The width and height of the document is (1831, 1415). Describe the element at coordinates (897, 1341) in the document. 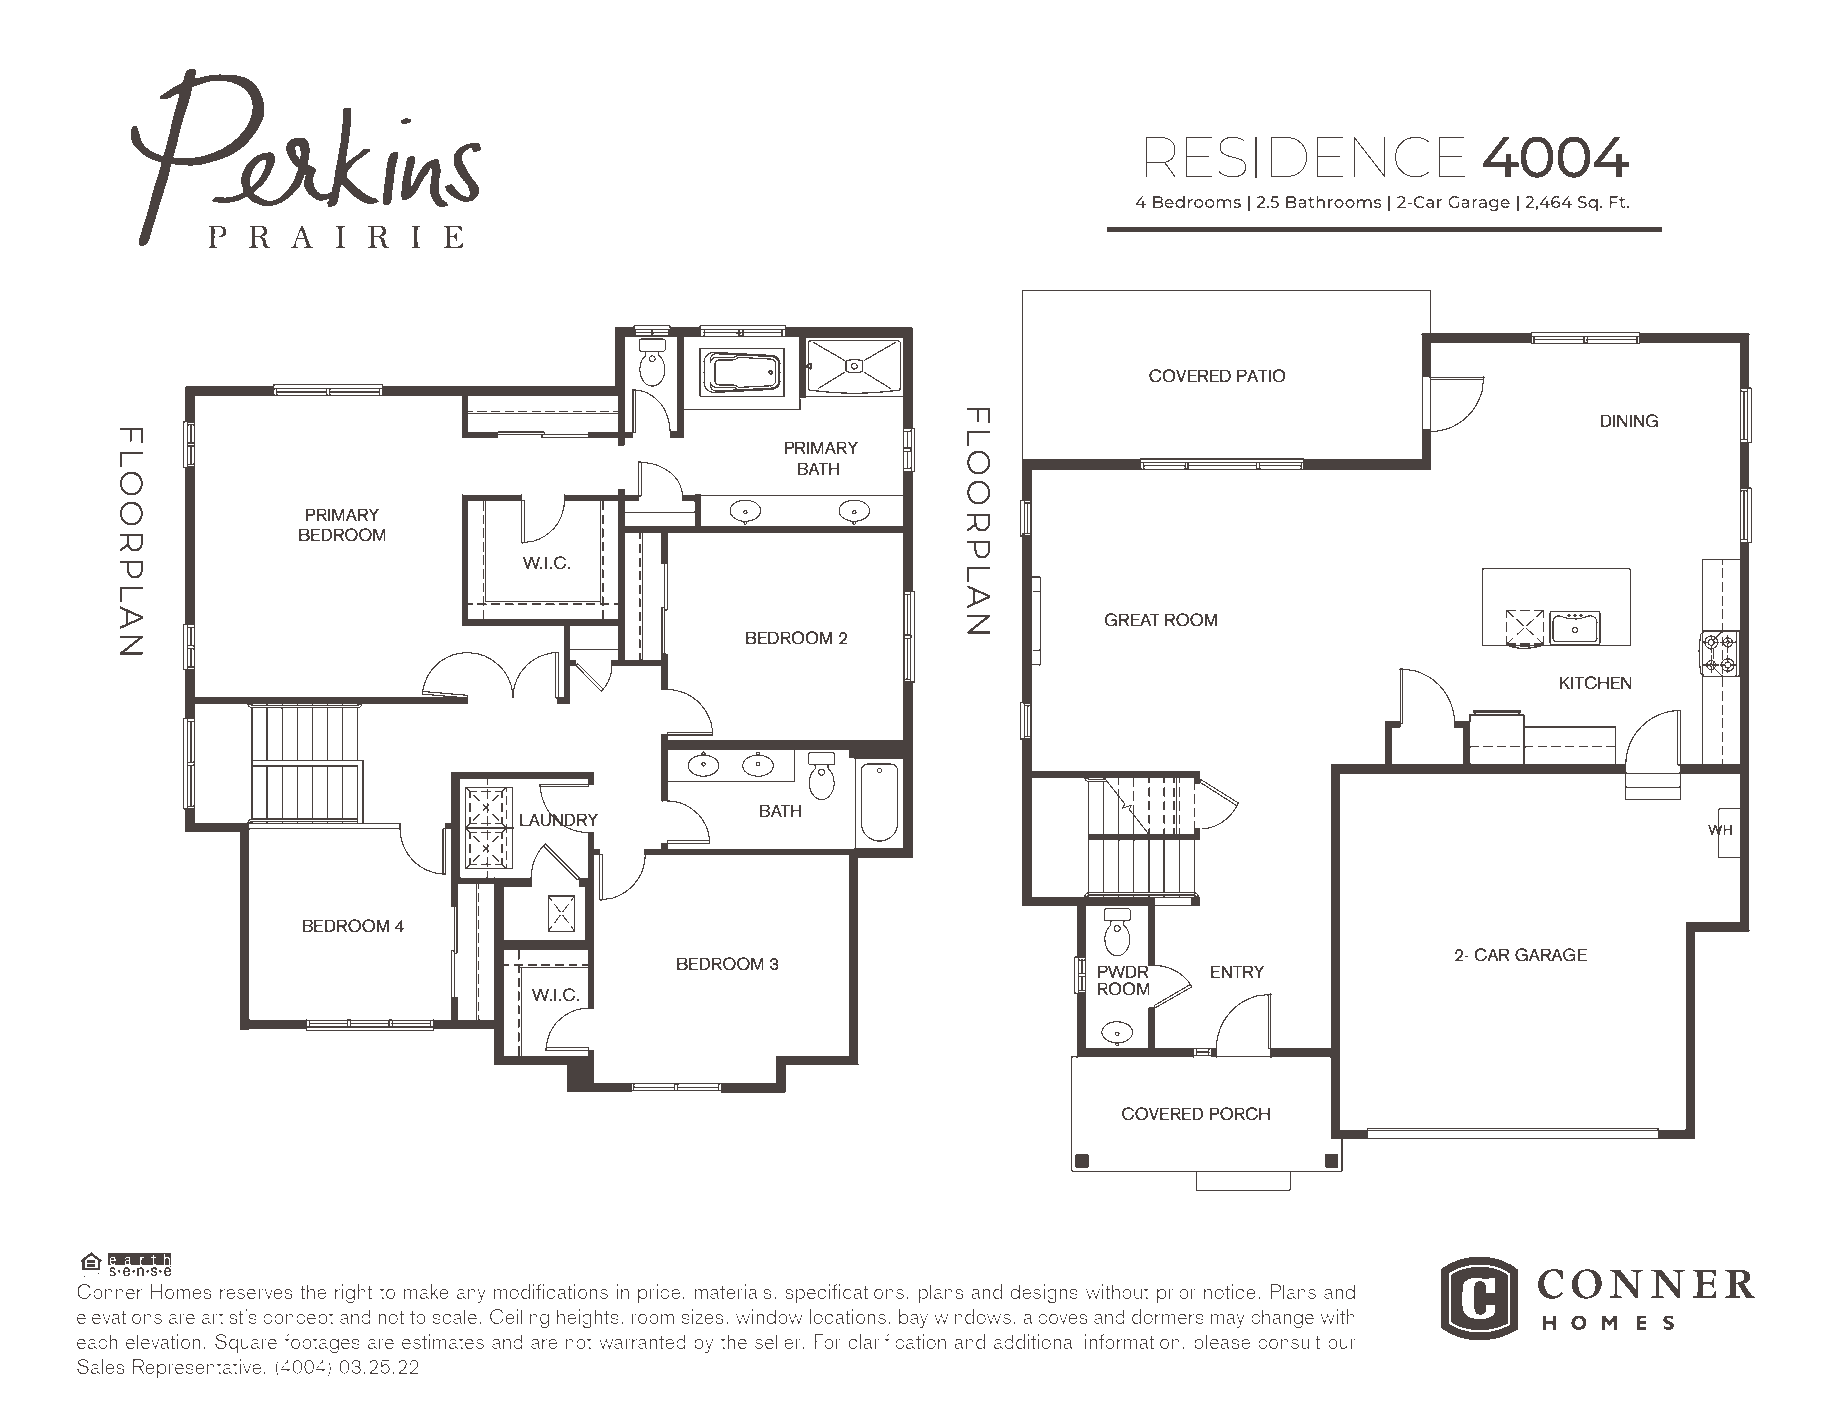

I see `clarification` at that location.
